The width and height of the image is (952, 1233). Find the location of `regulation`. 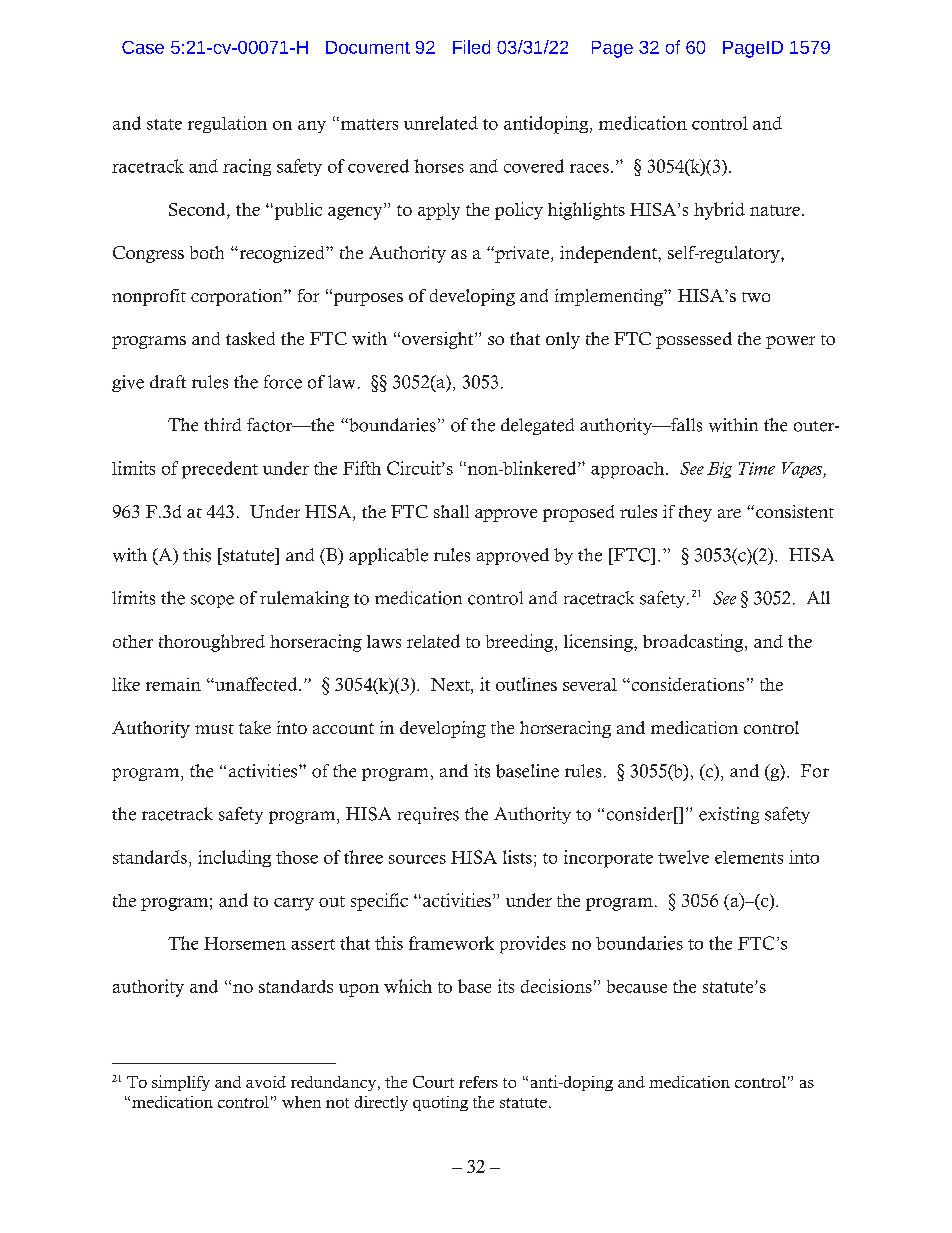

regulation is located at coordinates (227, 124).
